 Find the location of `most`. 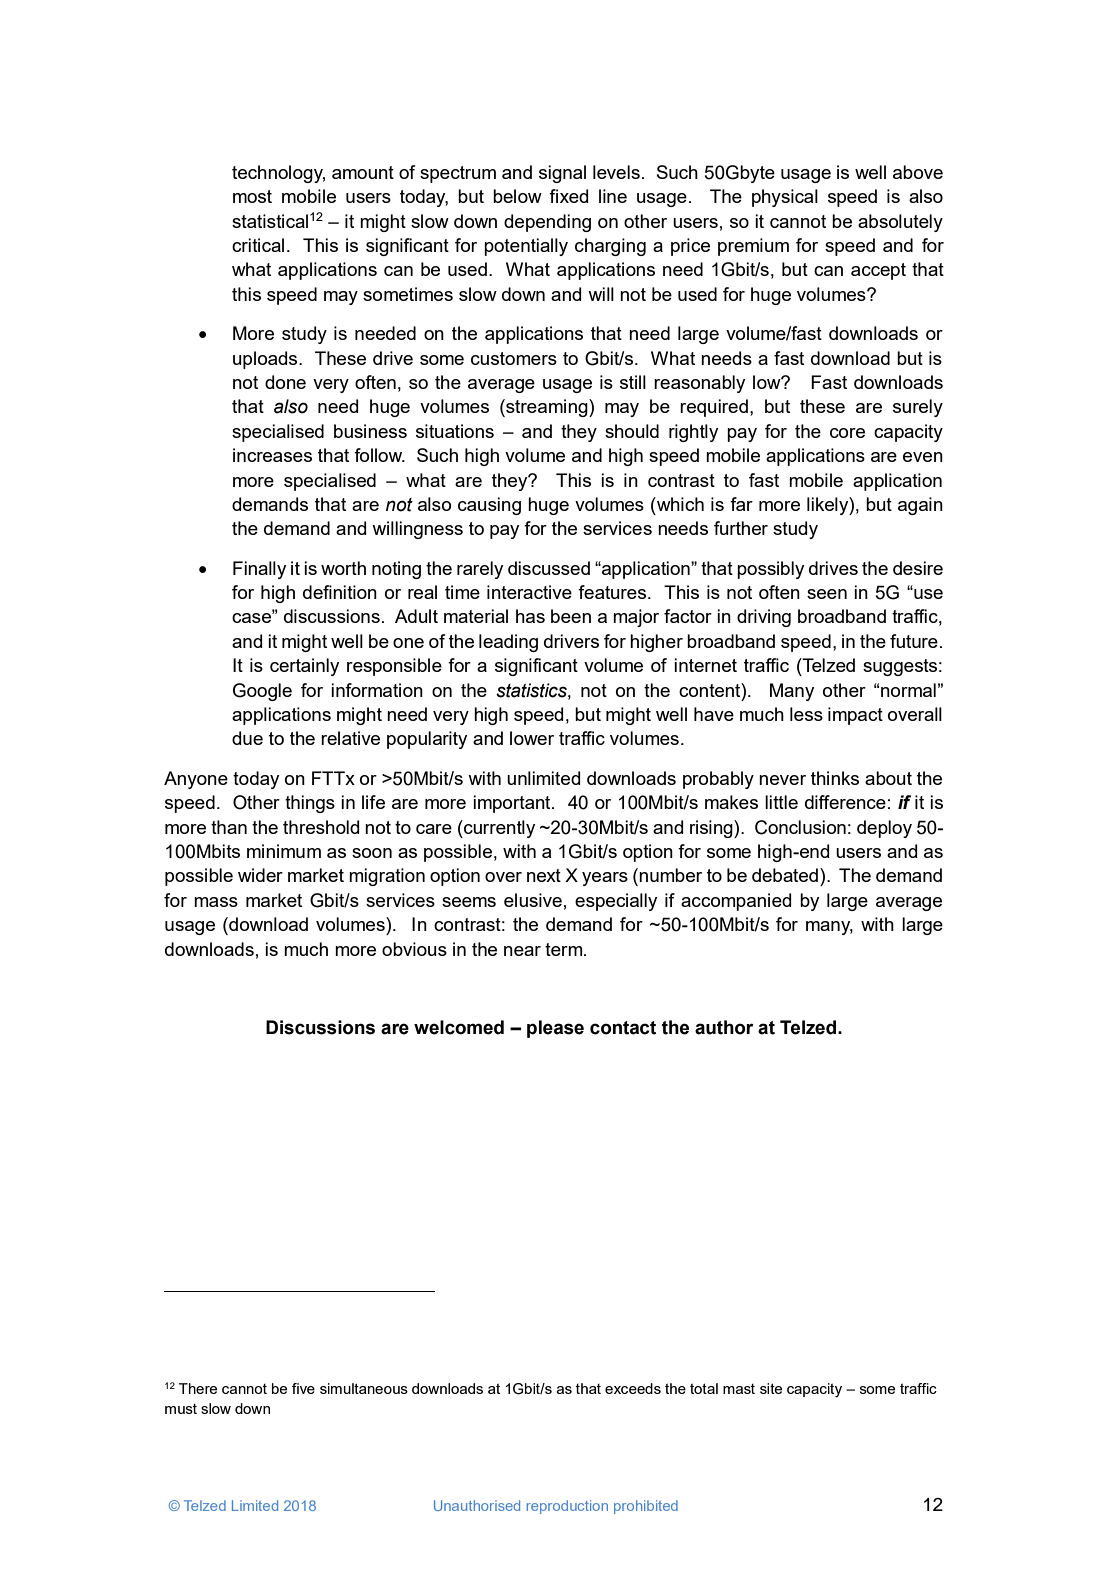

most is located at coordinates (252, 196).
